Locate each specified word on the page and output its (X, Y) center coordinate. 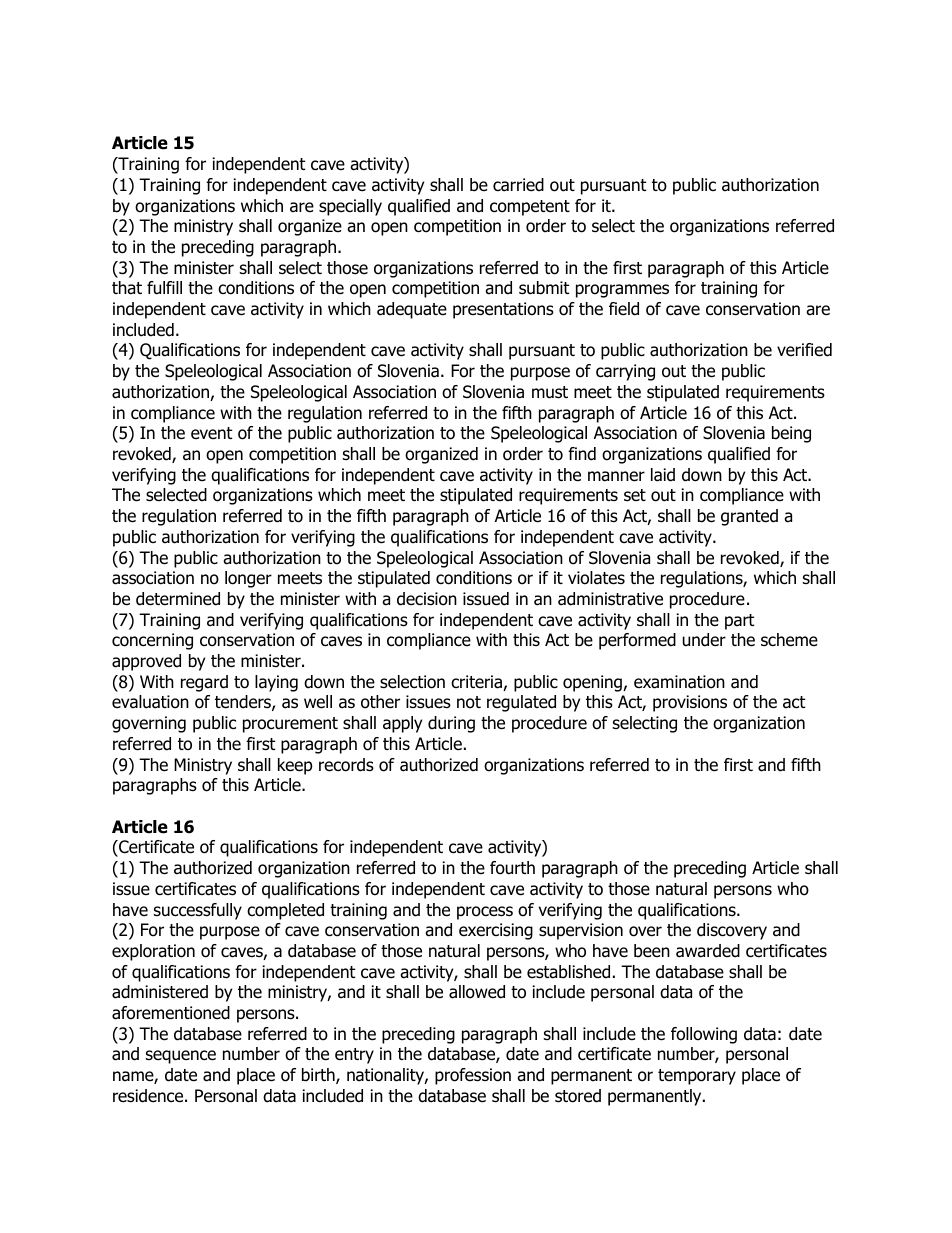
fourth (512, 868)
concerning (152, 641)
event (211, 433)
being (791, 434)
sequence (181, 1057)
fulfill (164, 288)
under (704, 640)
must (550, 392)
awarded (708, 951)
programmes (622, 291)
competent (530, 208)
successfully (198, 911)
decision (427, 599)
